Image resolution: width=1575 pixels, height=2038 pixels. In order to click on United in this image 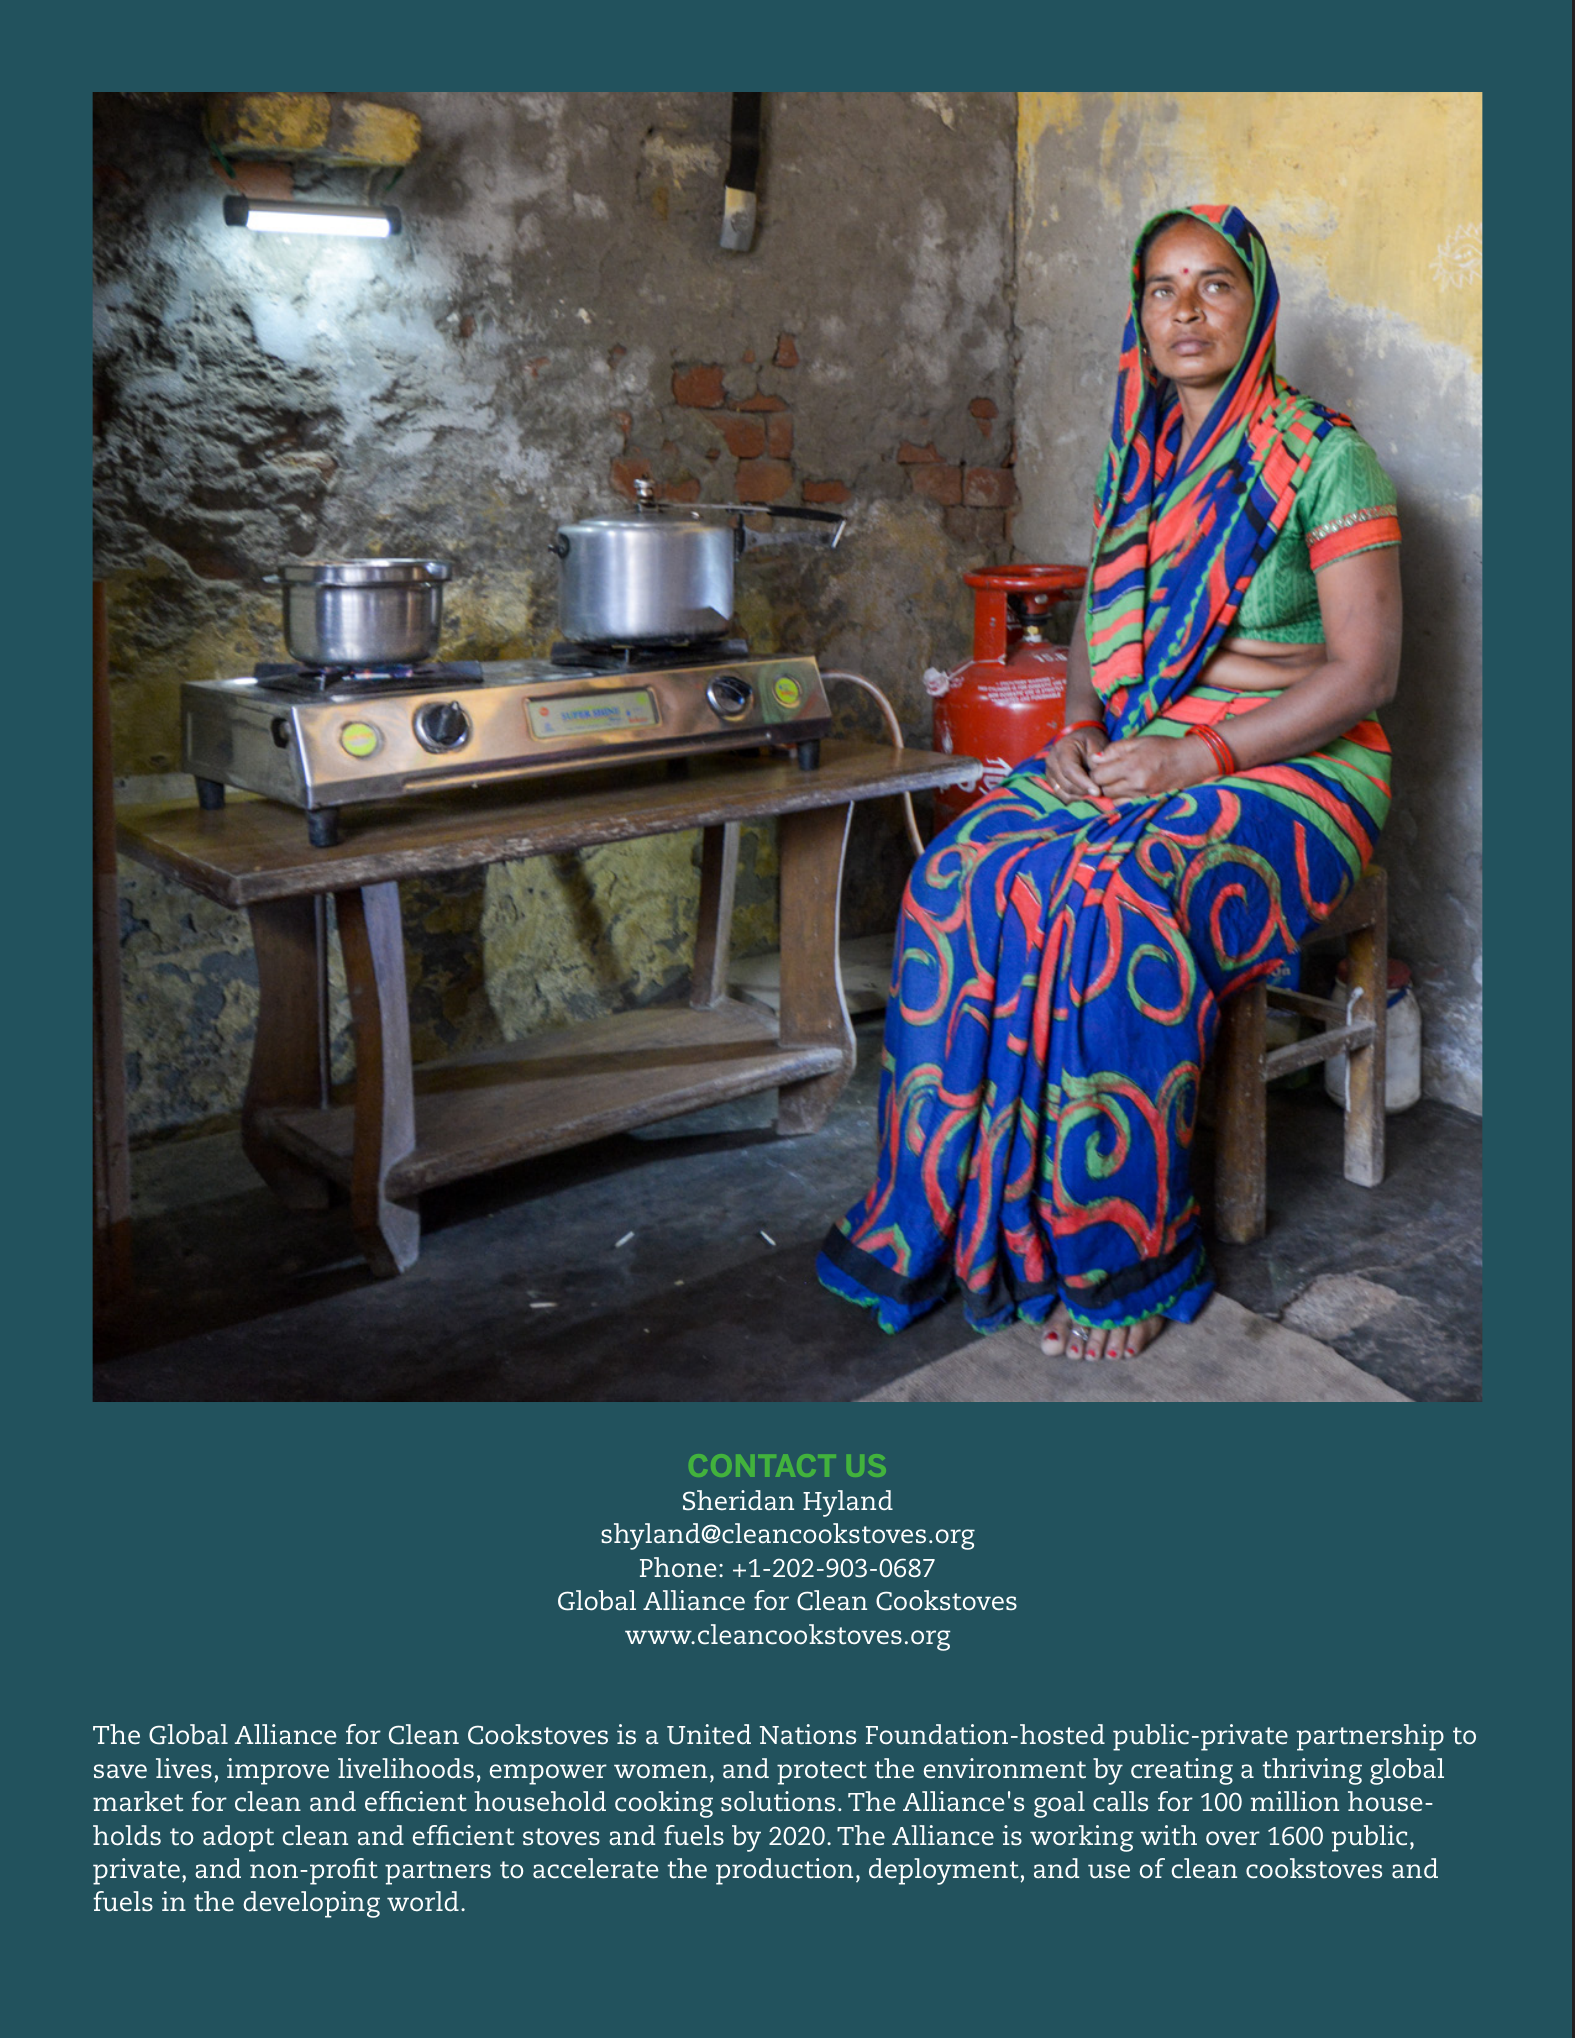, I will do `click(709, 1734)`.
